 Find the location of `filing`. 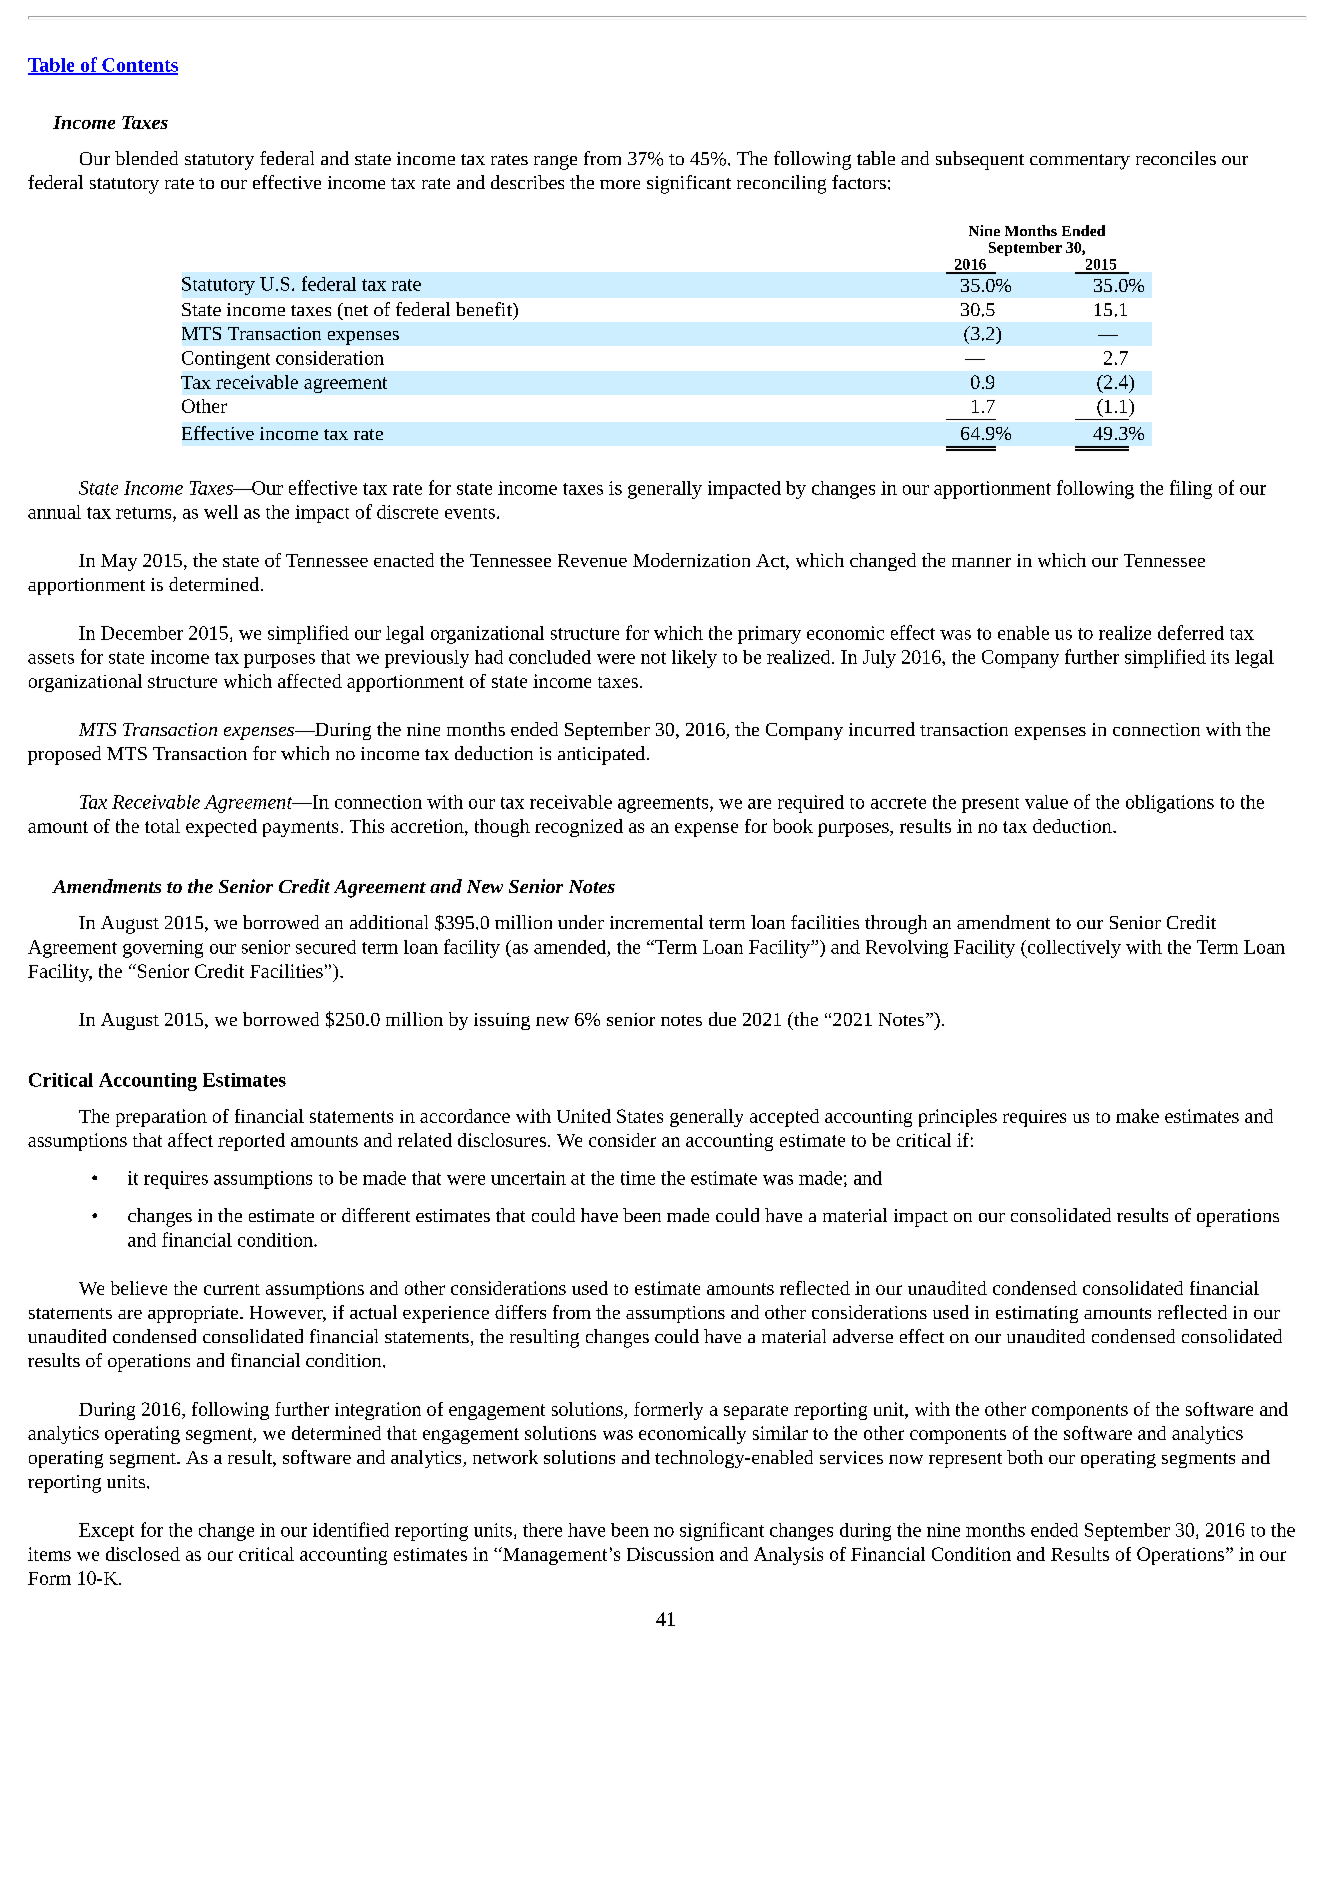

filing is located at coordinates (1191, 489).
